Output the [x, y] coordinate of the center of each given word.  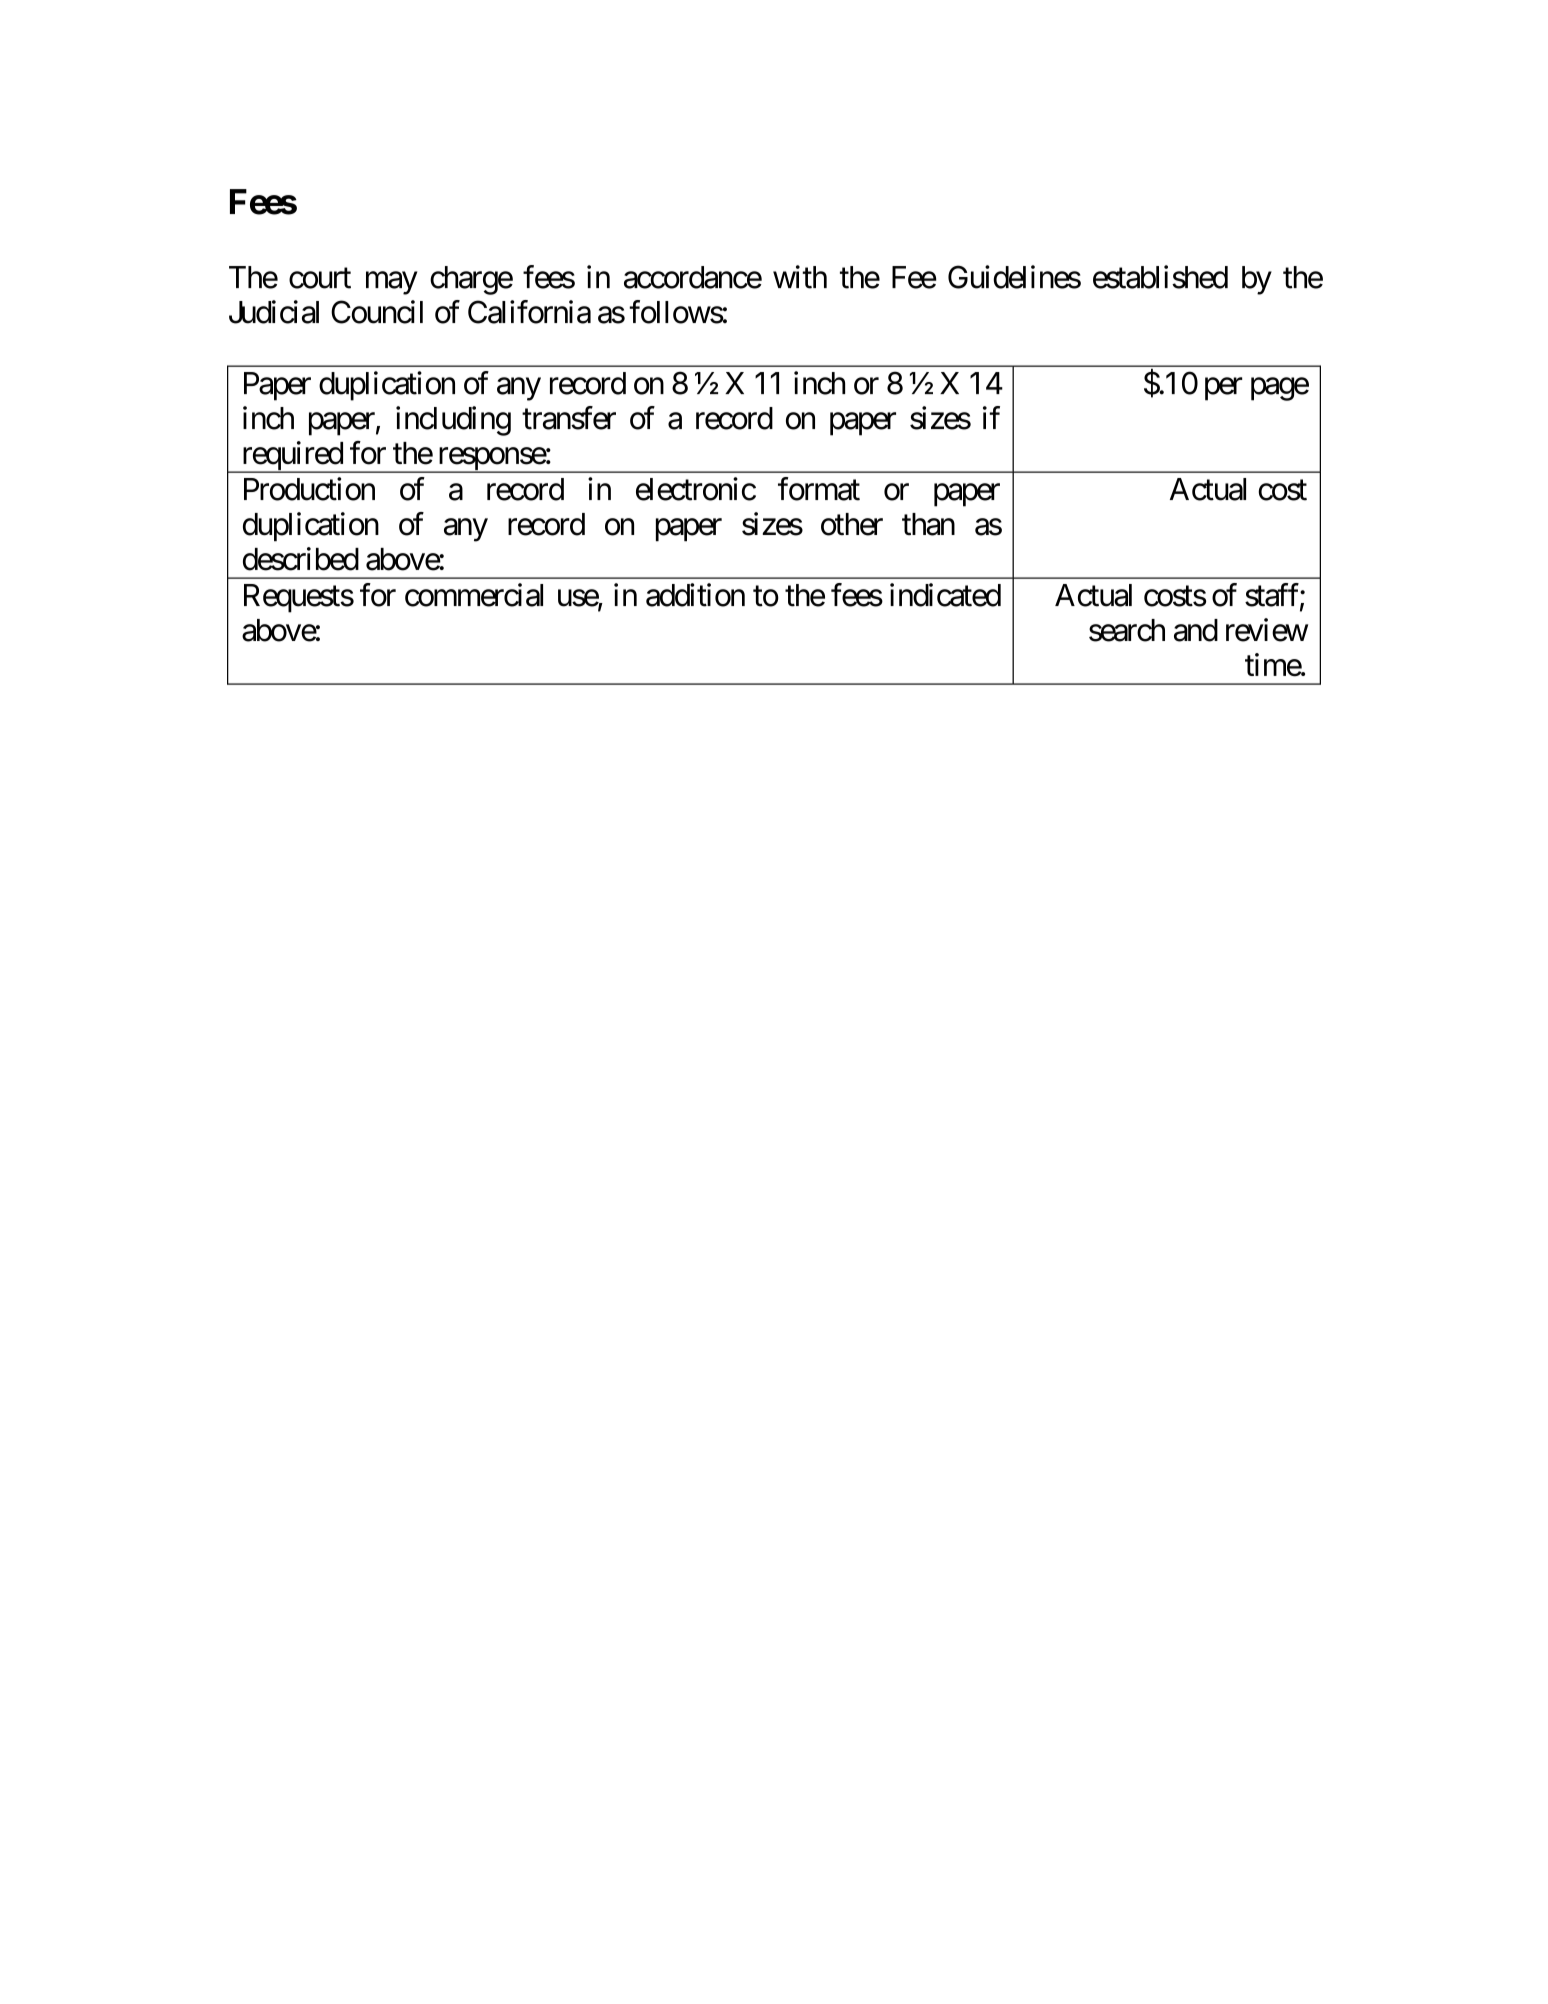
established [1160, 277]
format [819, 489]
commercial [474, 595]
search [1127, 630]
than [928, 524]
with [800, 277]
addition [695, 595]
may [391, 283]
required [291, 457]
